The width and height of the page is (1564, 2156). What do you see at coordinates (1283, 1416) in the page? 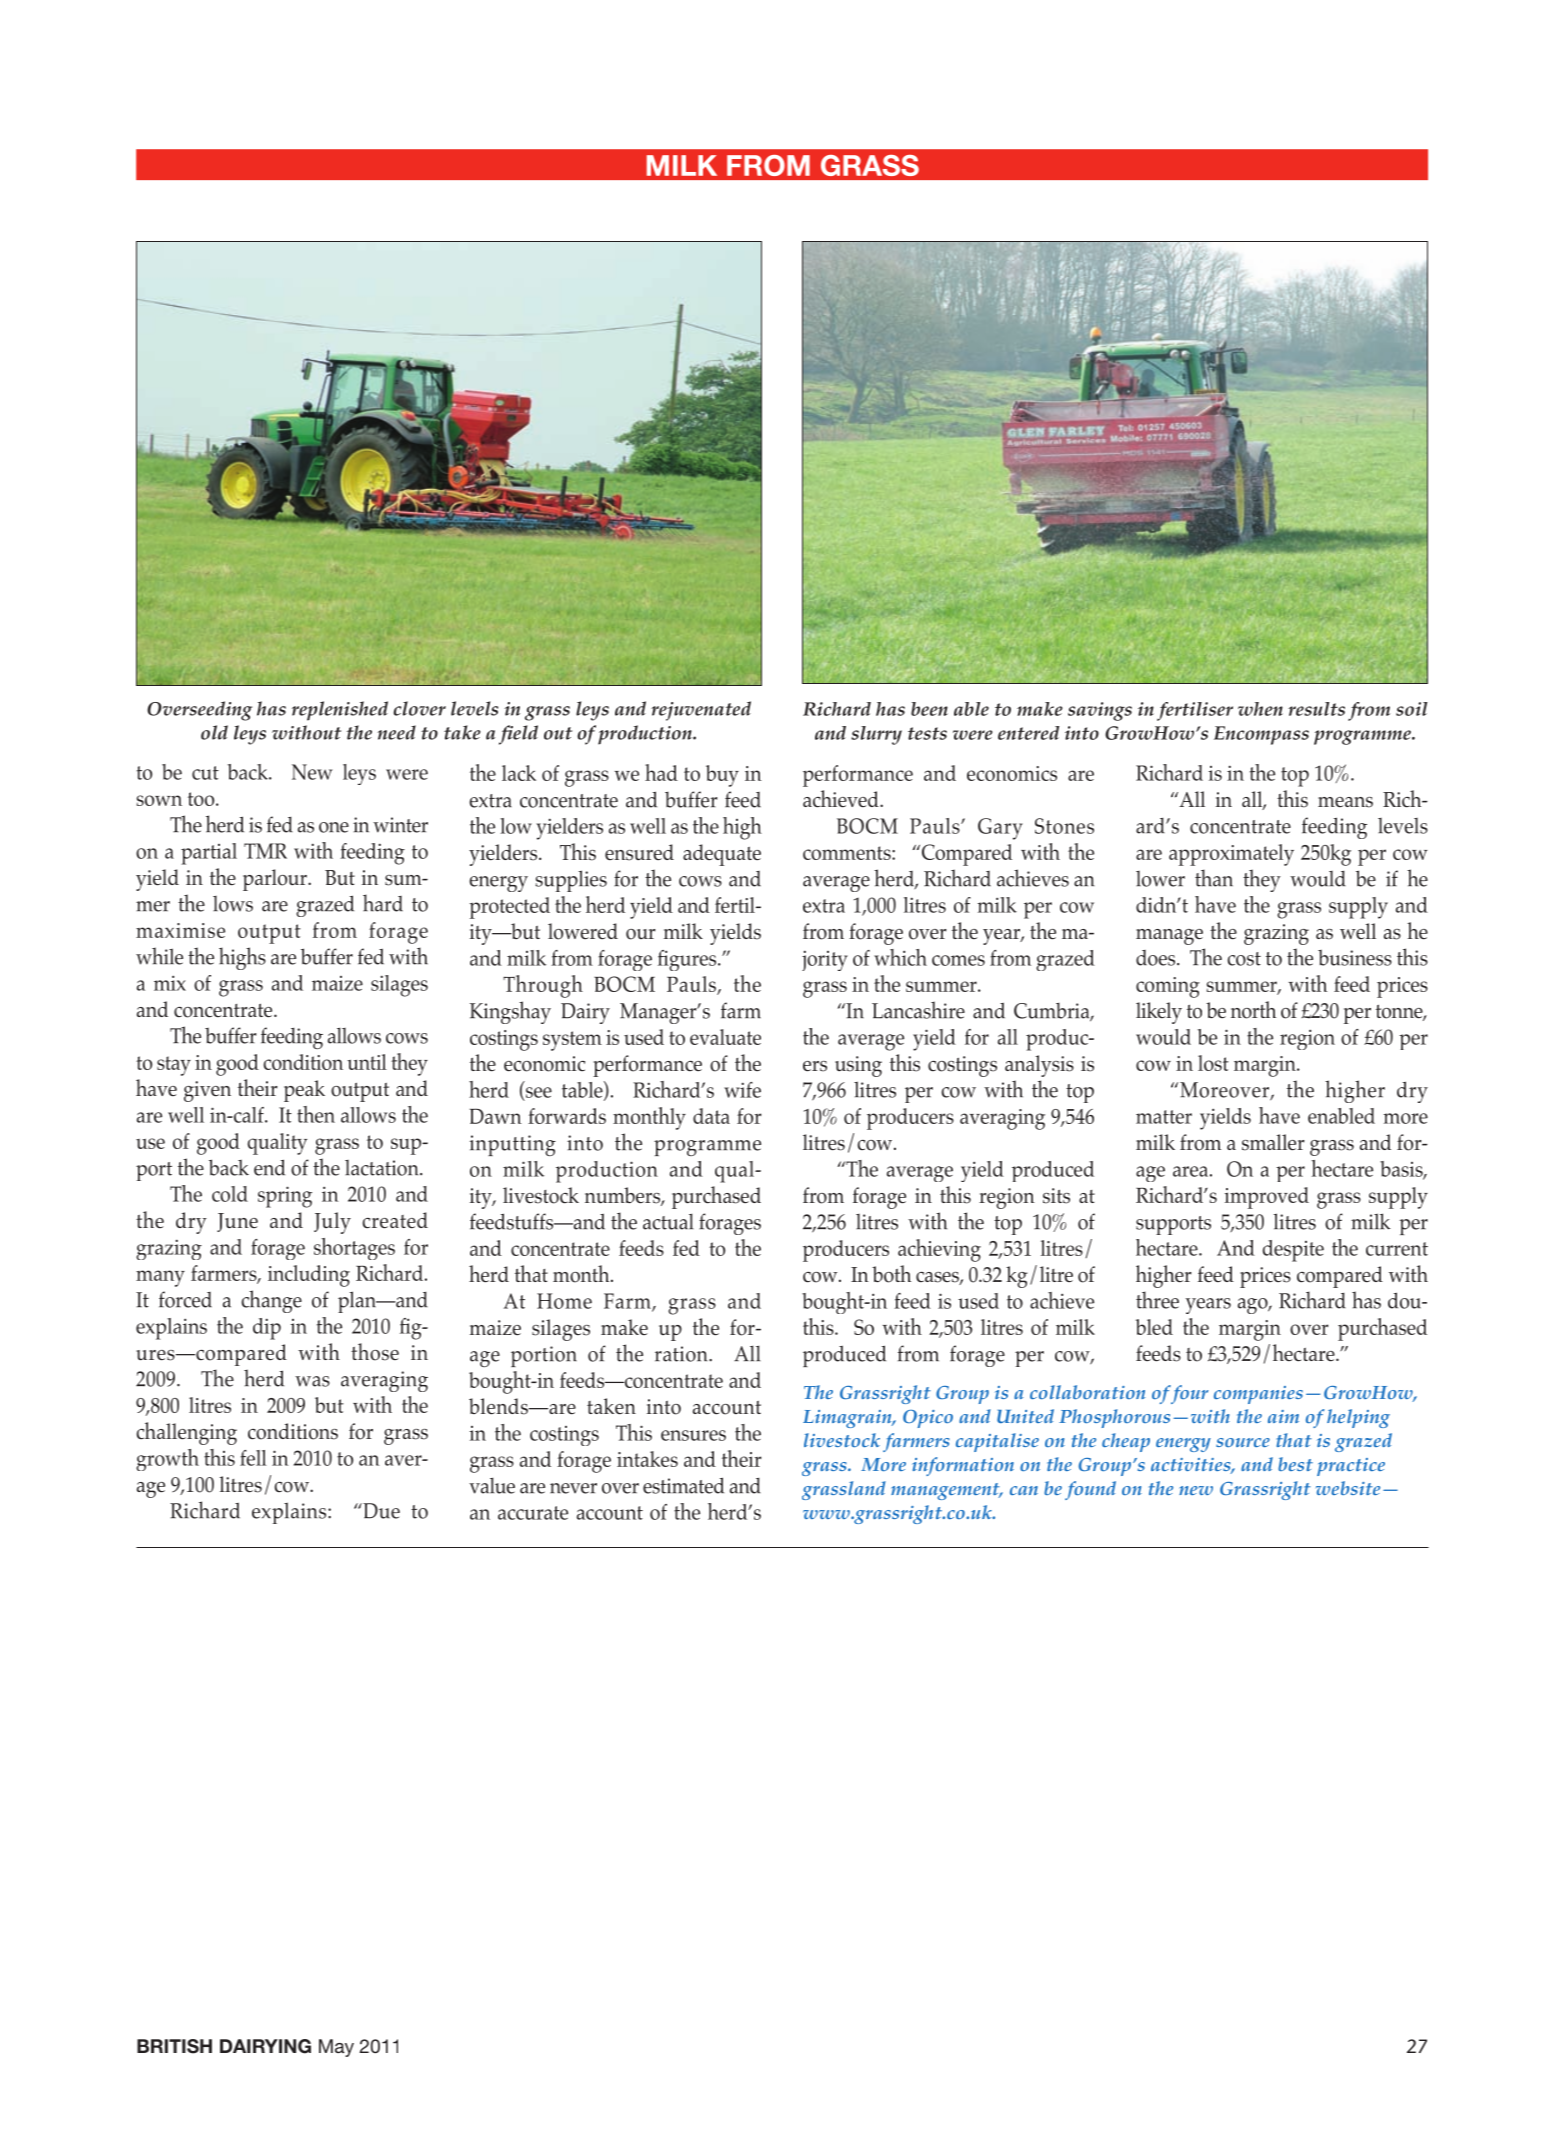
I see `aim` at bounding box center [1283, 1416].
